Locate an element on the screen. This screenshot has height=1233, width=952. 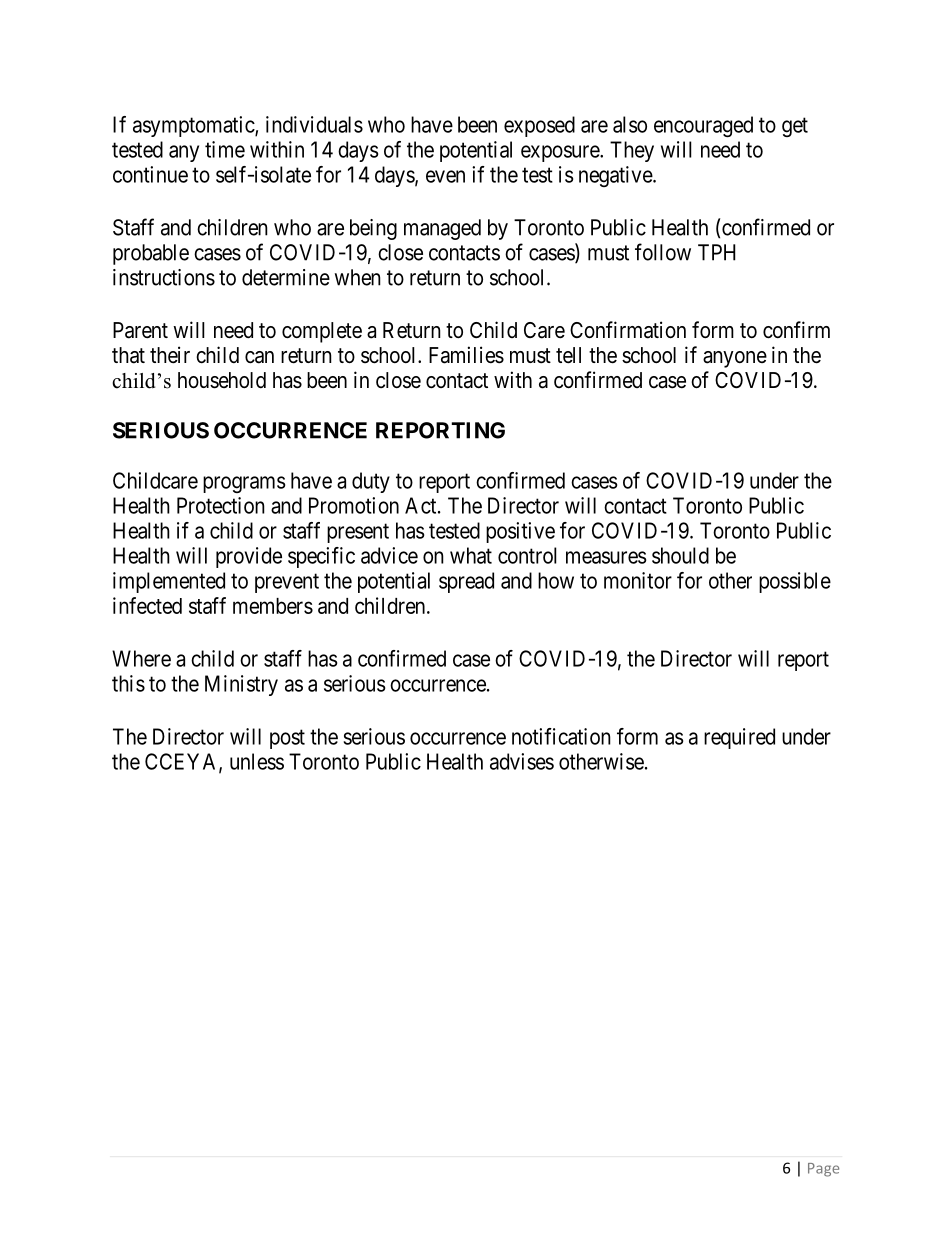
Ministry is located at coordinates (241, 685).
